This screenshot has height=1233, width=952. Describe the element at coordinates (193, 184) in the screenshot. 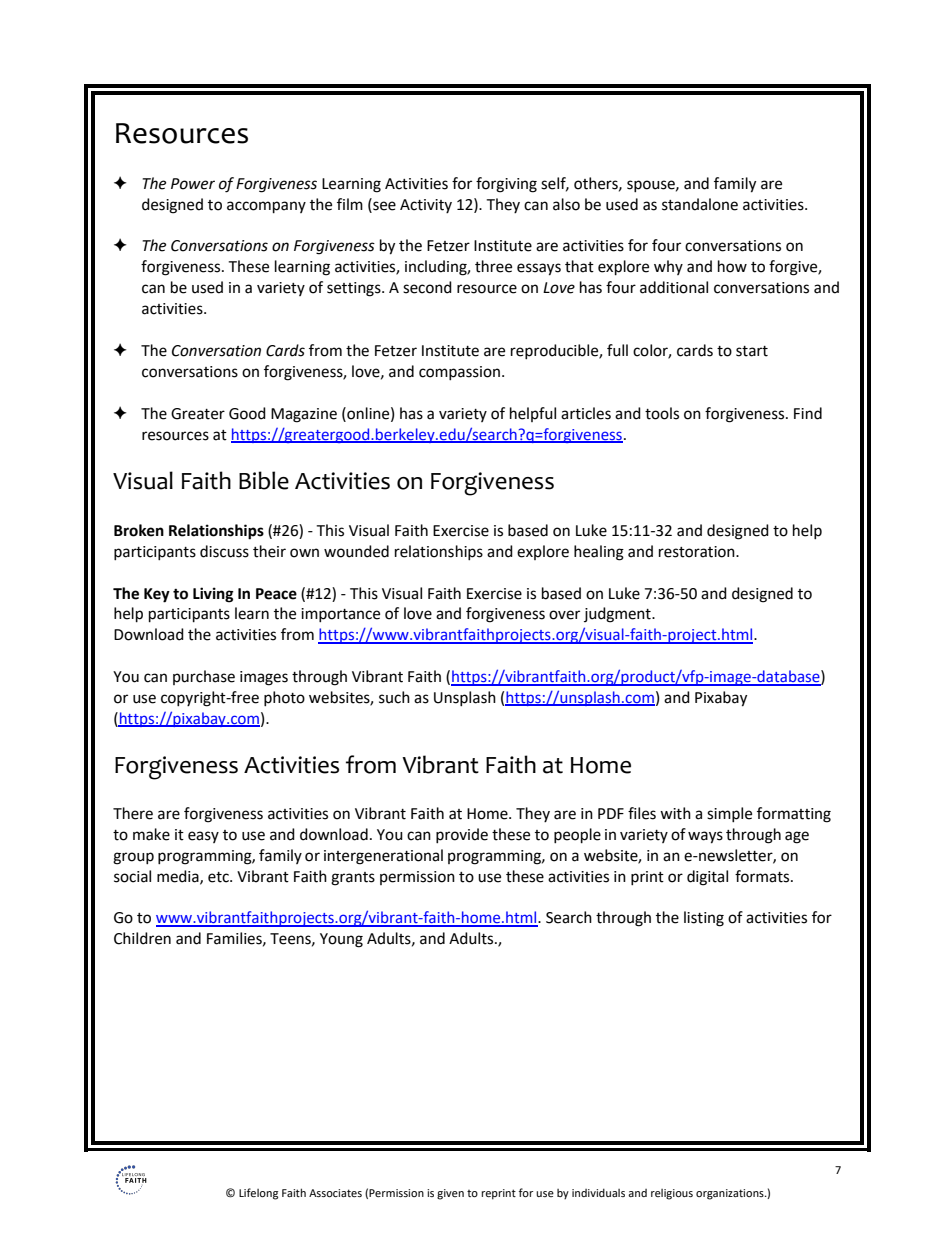

I see `Power` at that location.
